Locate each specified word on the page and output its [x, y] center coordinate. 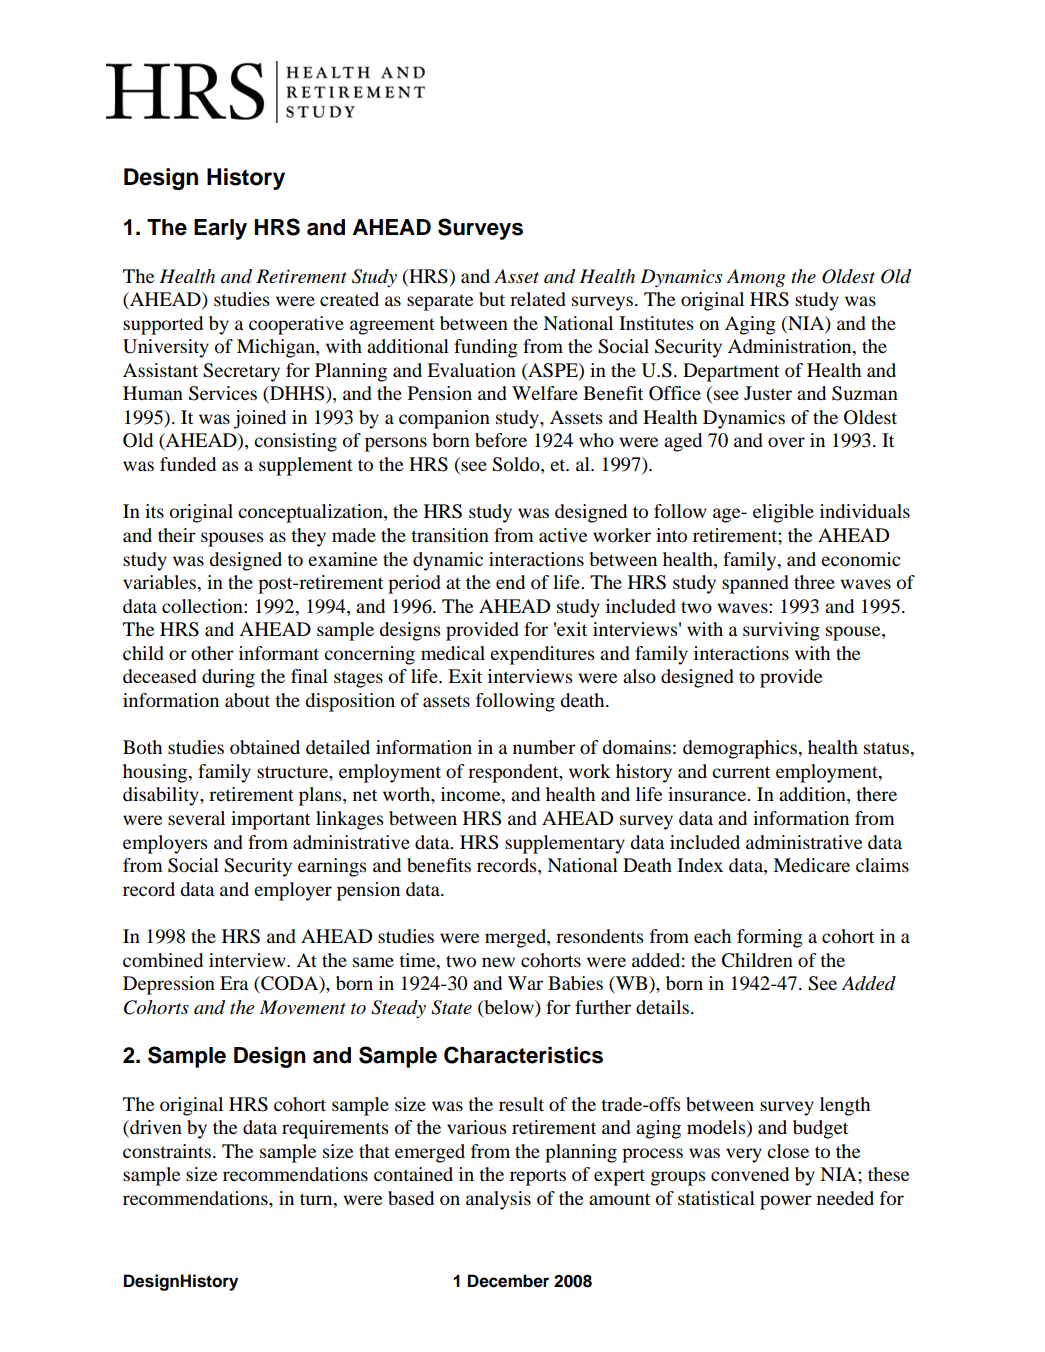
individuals [865, 511]
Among [756, 278]
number [544, 747]
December [508, 1281]
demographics [741, 749]
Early [220, 229]
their [177, 535]
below [509, 1008]
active [563, 535]
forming [770, 938]
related [538, 299]
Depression [169, 985]
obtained [265, 747]
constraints [167, 1151]
